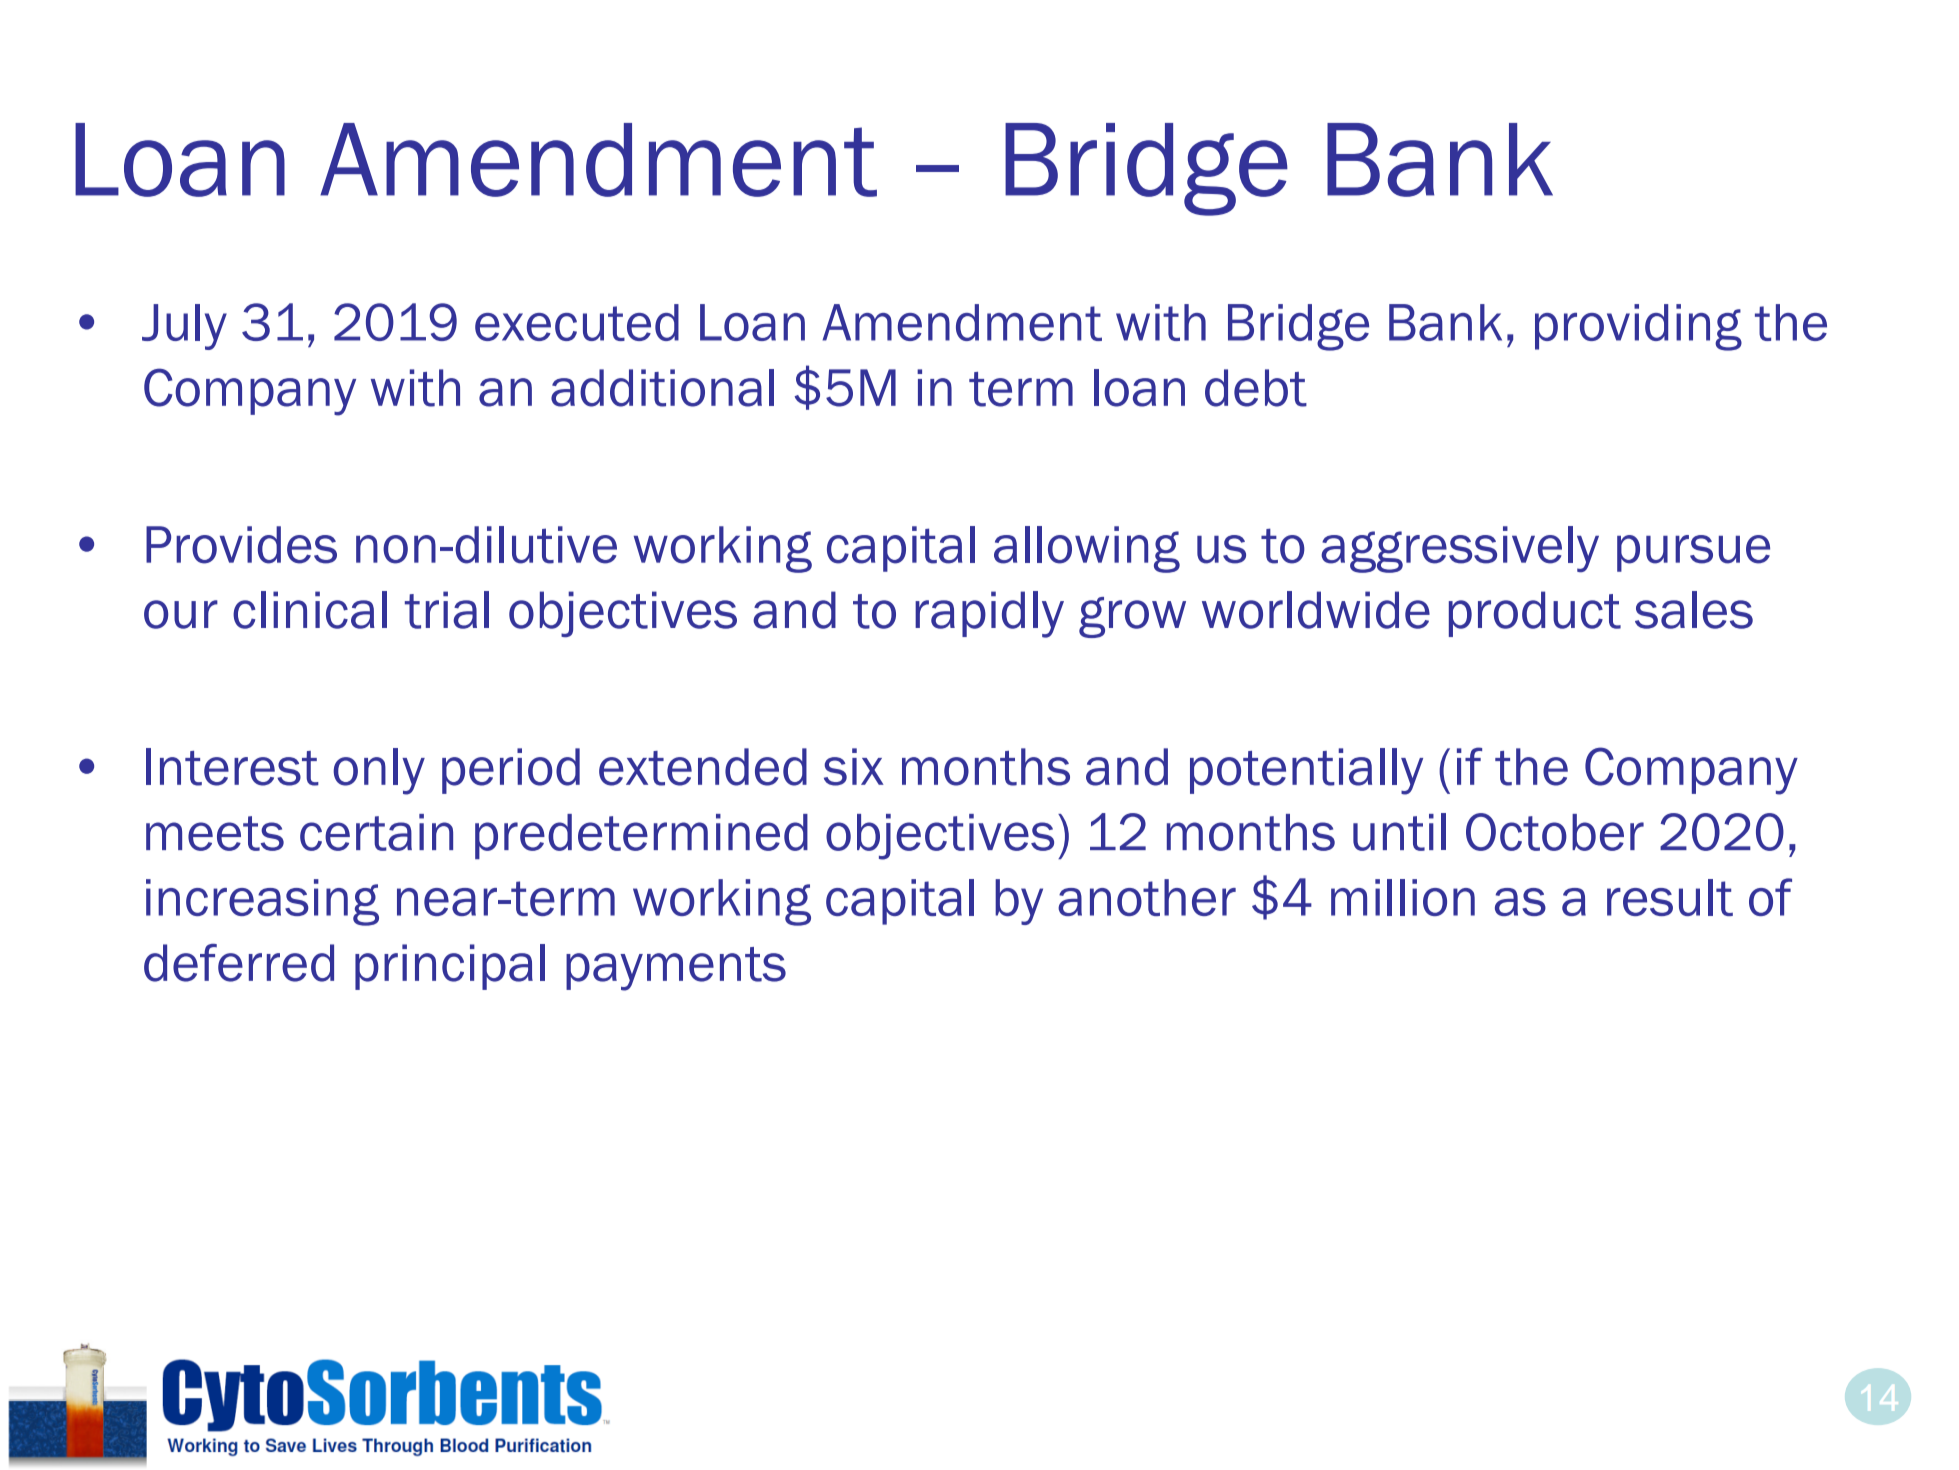 The height and width of the screenshot is (1470, 1959). Describe the element at coordinates (1535, 614) in the screenshot. I see `product` at that location.
